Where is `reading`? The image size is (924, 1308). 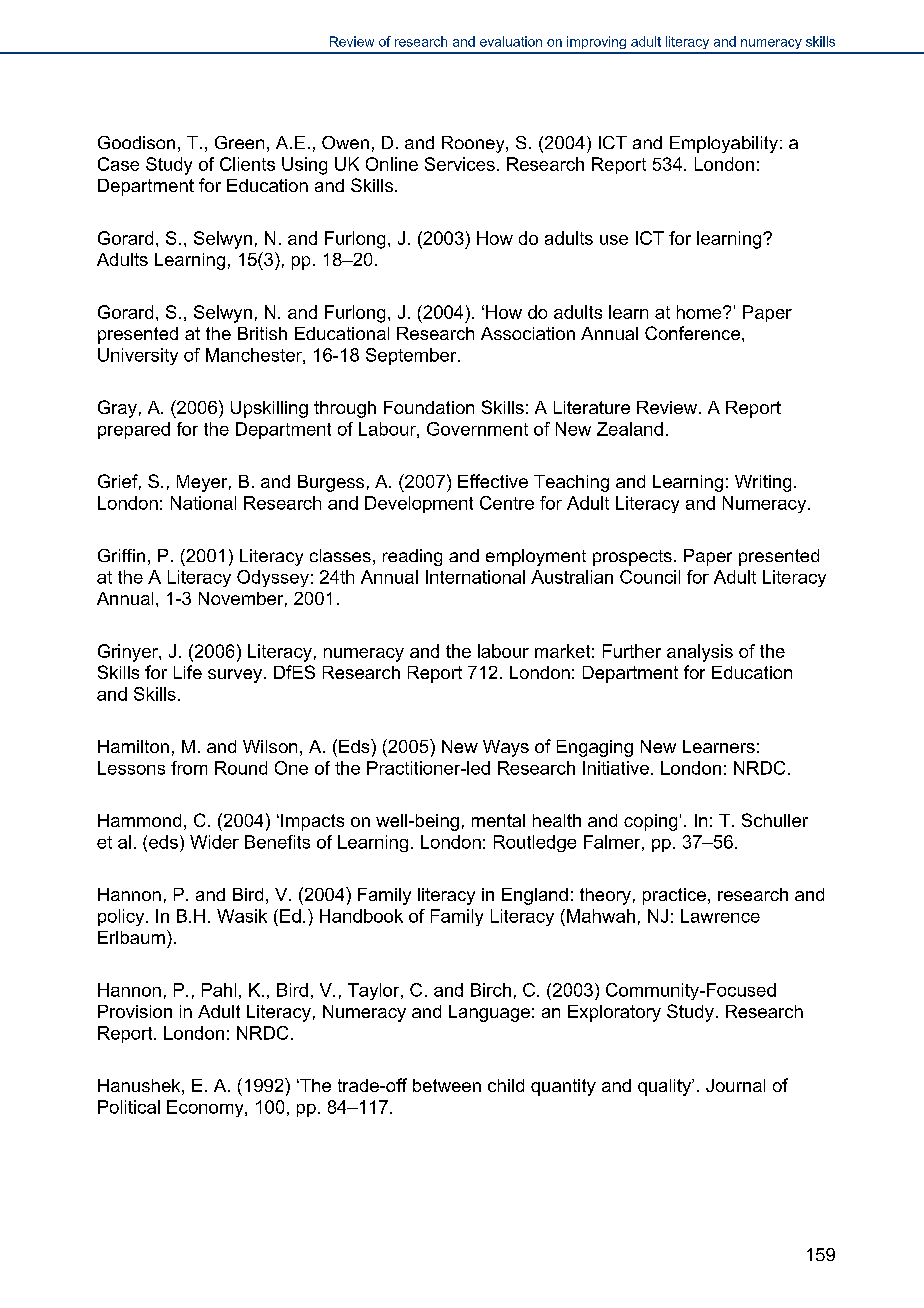
reading is located at coordinates (412, 557).
